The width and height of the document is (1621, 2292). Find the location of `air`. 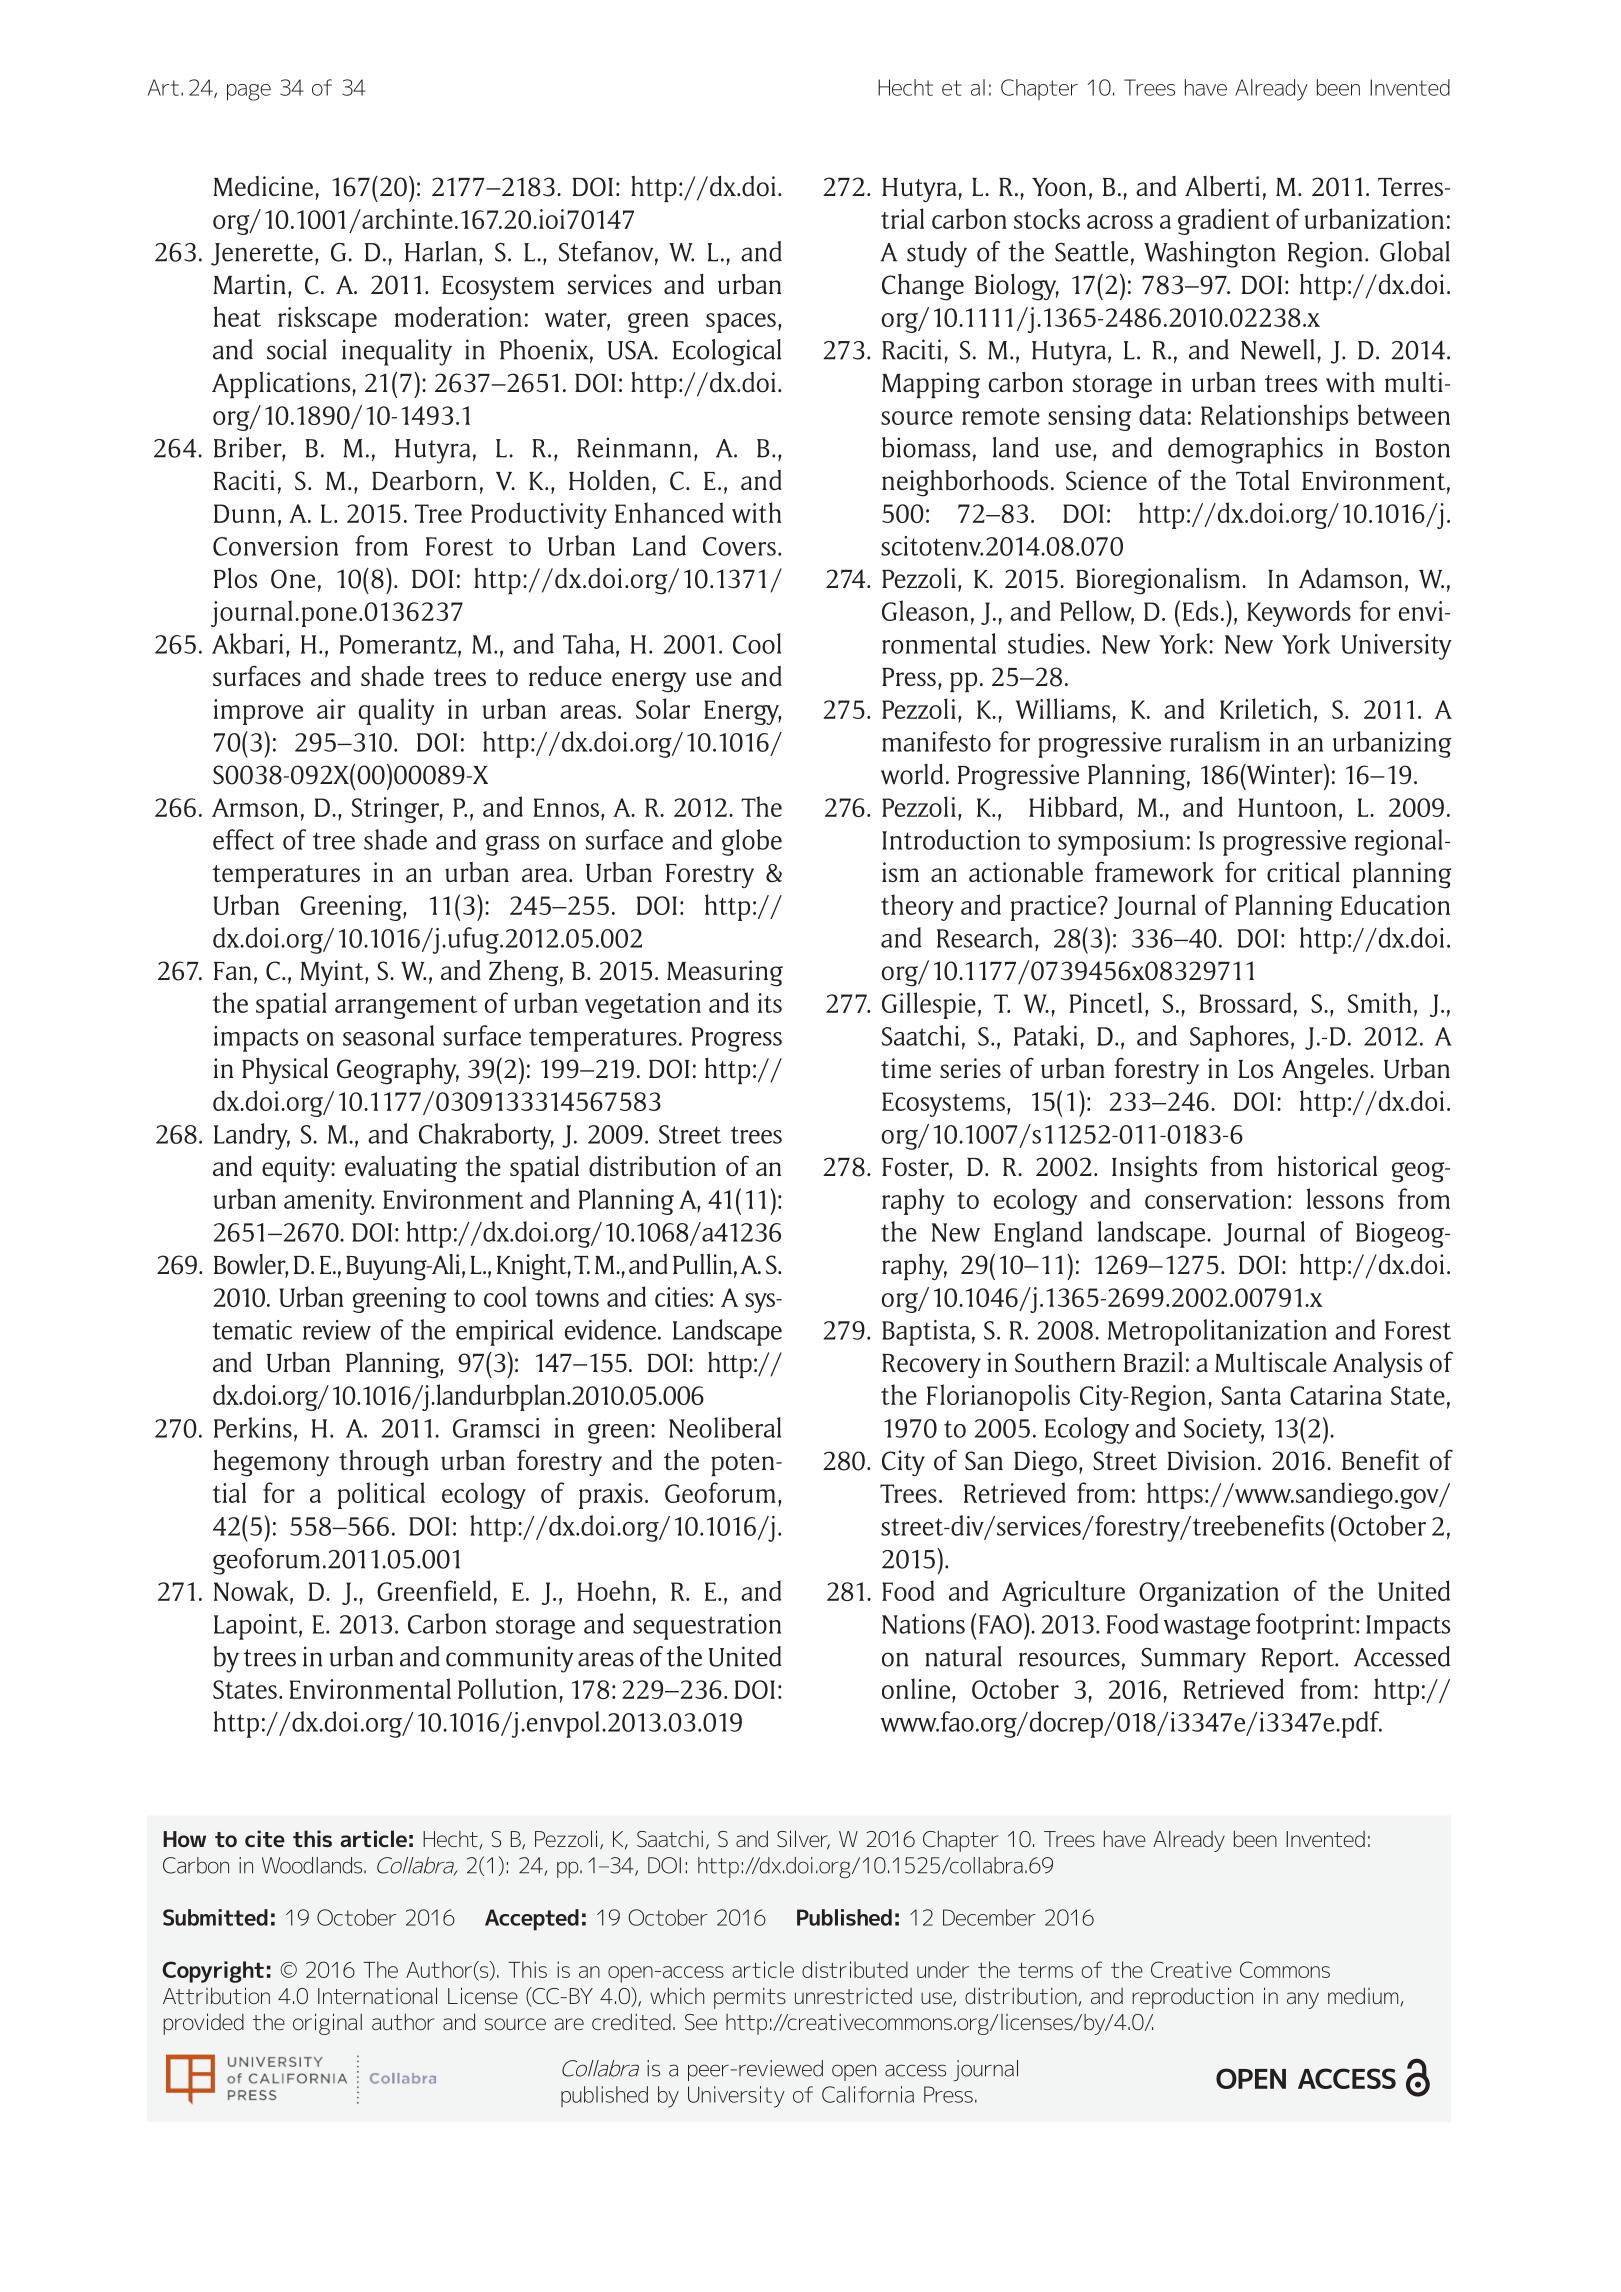

air is located at coordinates (331, 709).
